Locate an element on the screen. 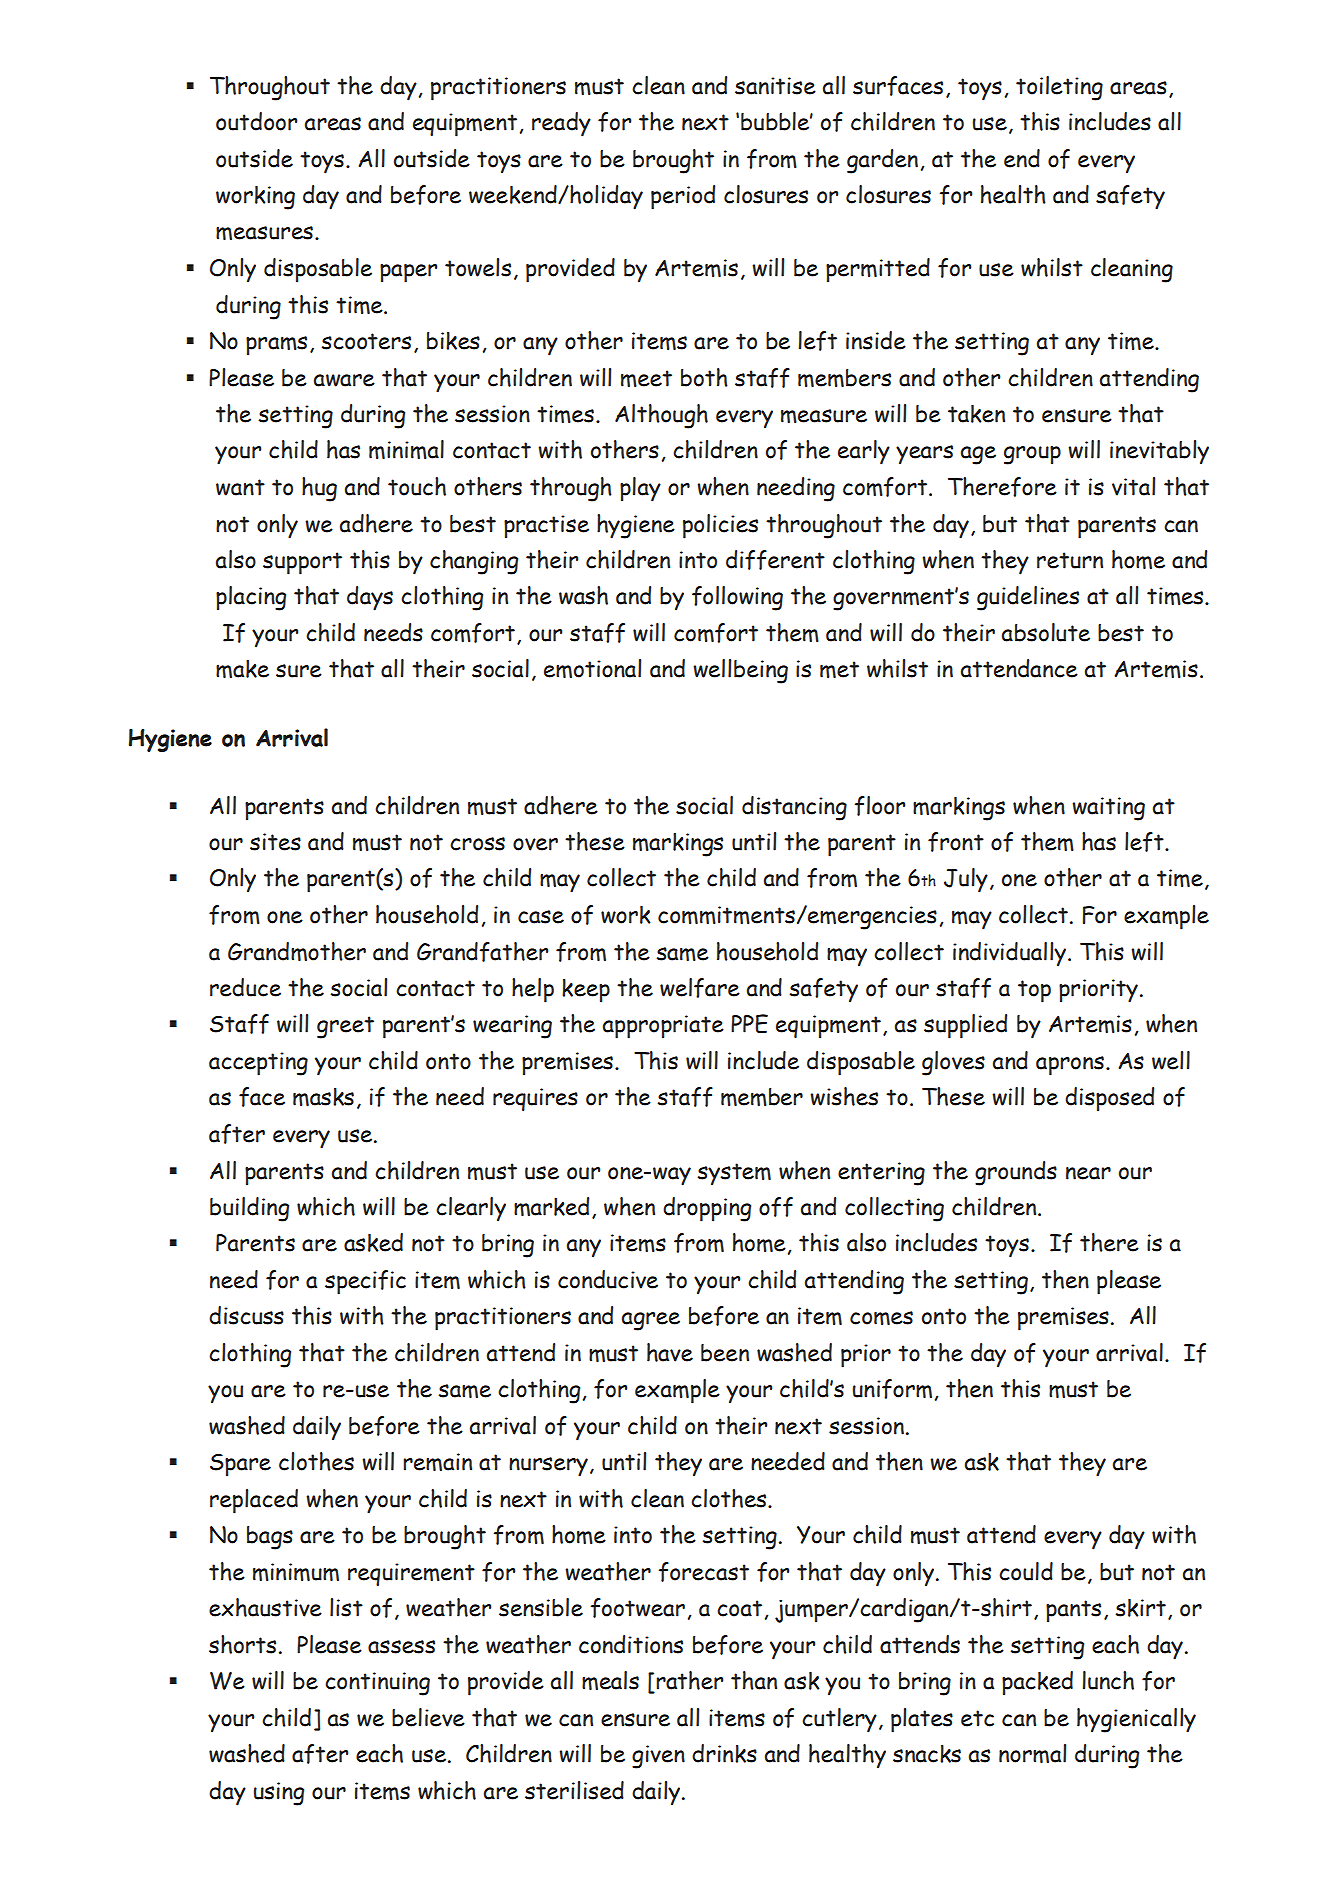 The width and height of the screenshot is (1340, 1896). continuing is located at coordinates (377, 1684).
